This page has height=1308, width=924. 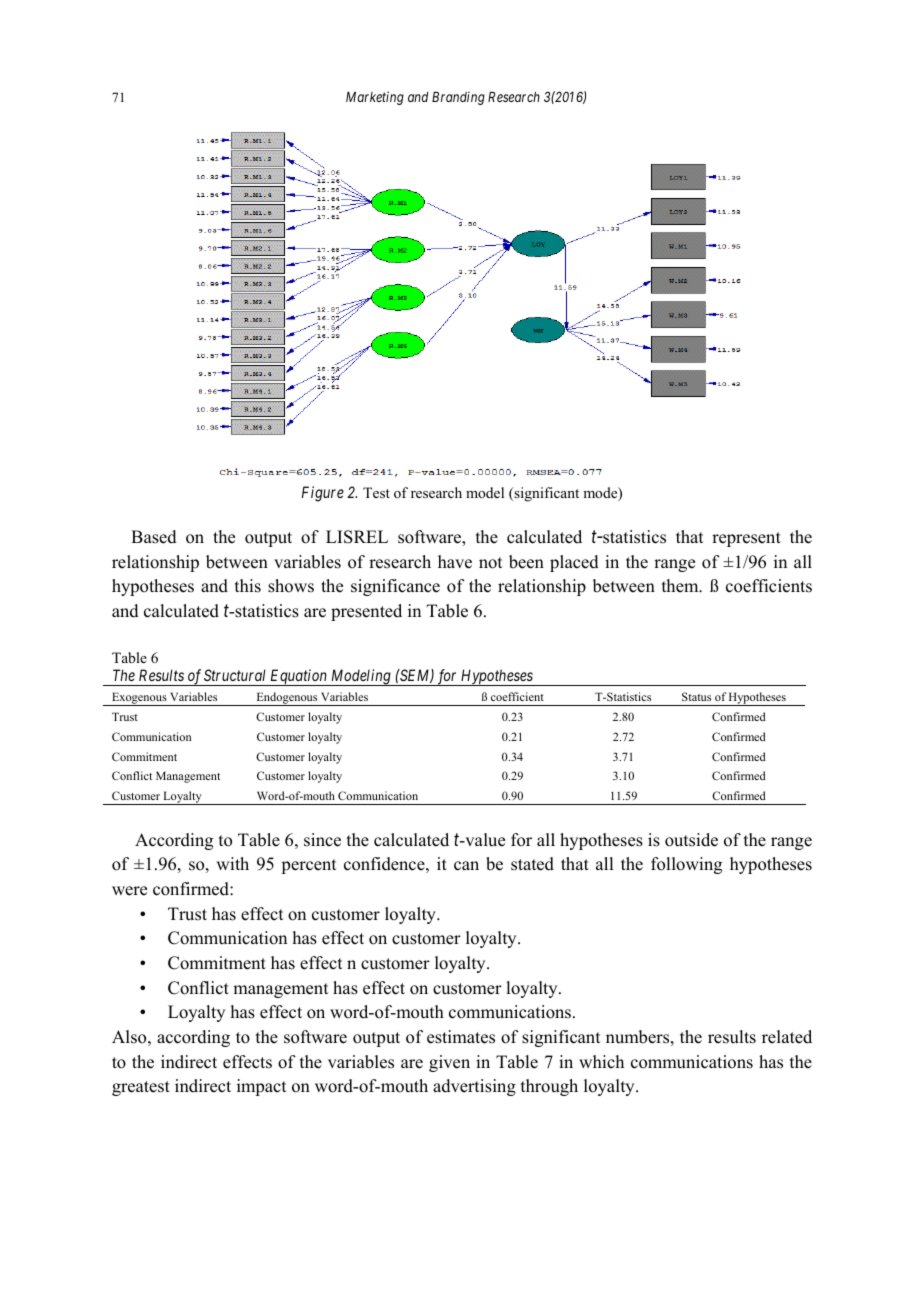 What do you see at coordinates (449, 1063) in the page?
I see `given` at bounding box center [449, 1063].
